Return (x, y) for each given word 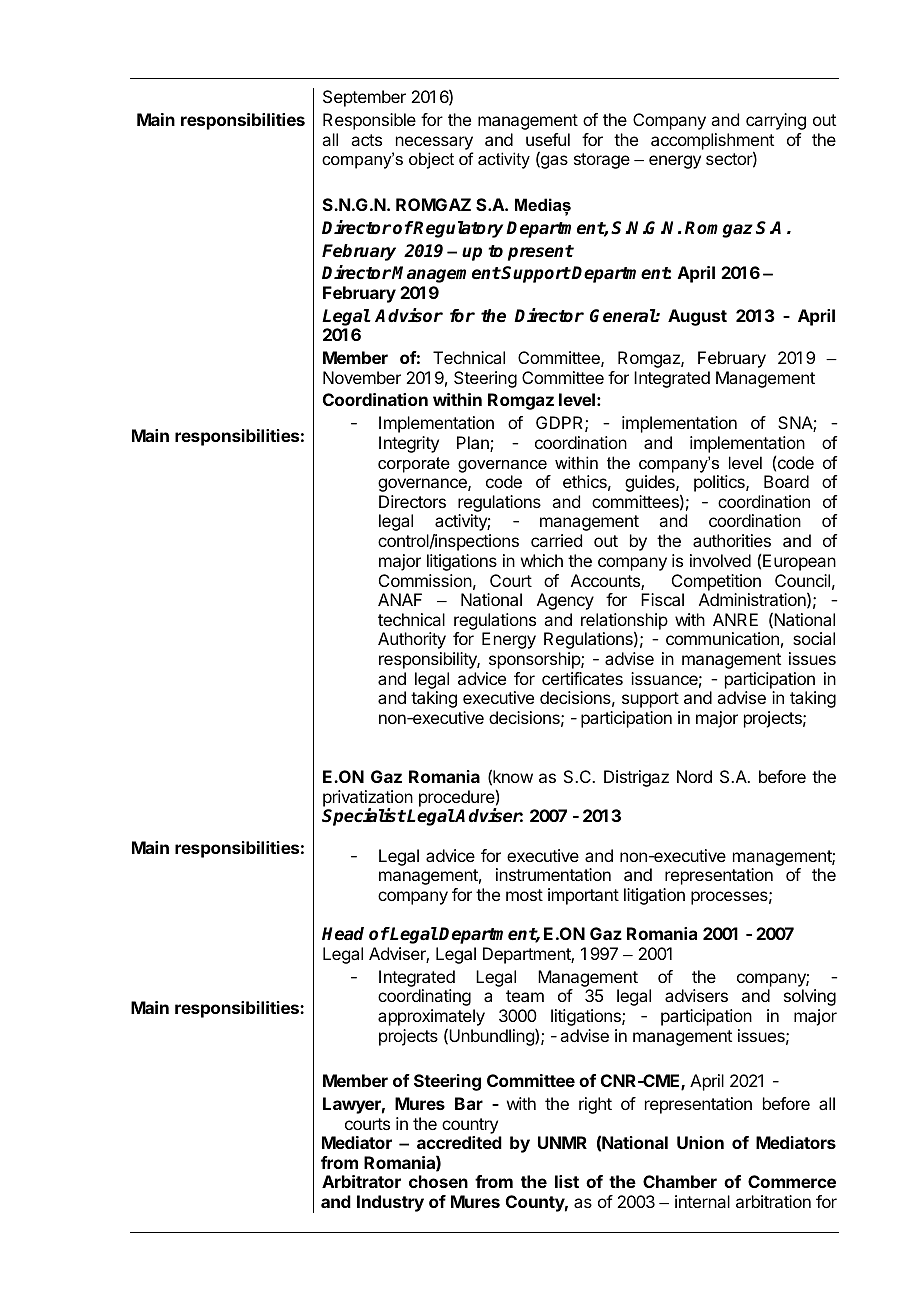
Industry (390, 1203)
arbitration (773, 1201)
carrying (776, 121)
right (595, 1105)
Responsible (369, 121)
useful (548, 139)
